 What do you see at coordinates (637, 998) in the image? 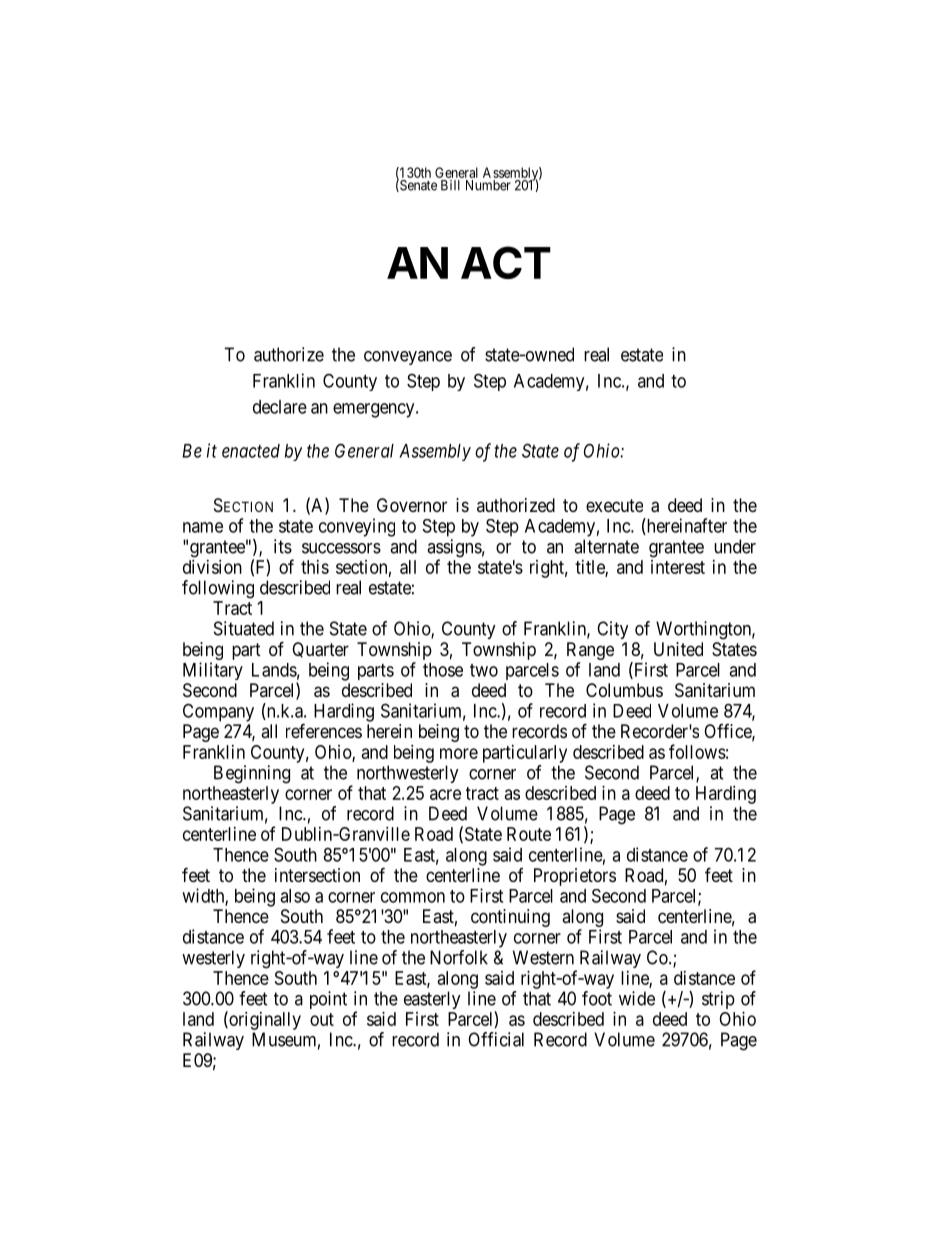
I see `wide` at bounding box center [637, 998].
